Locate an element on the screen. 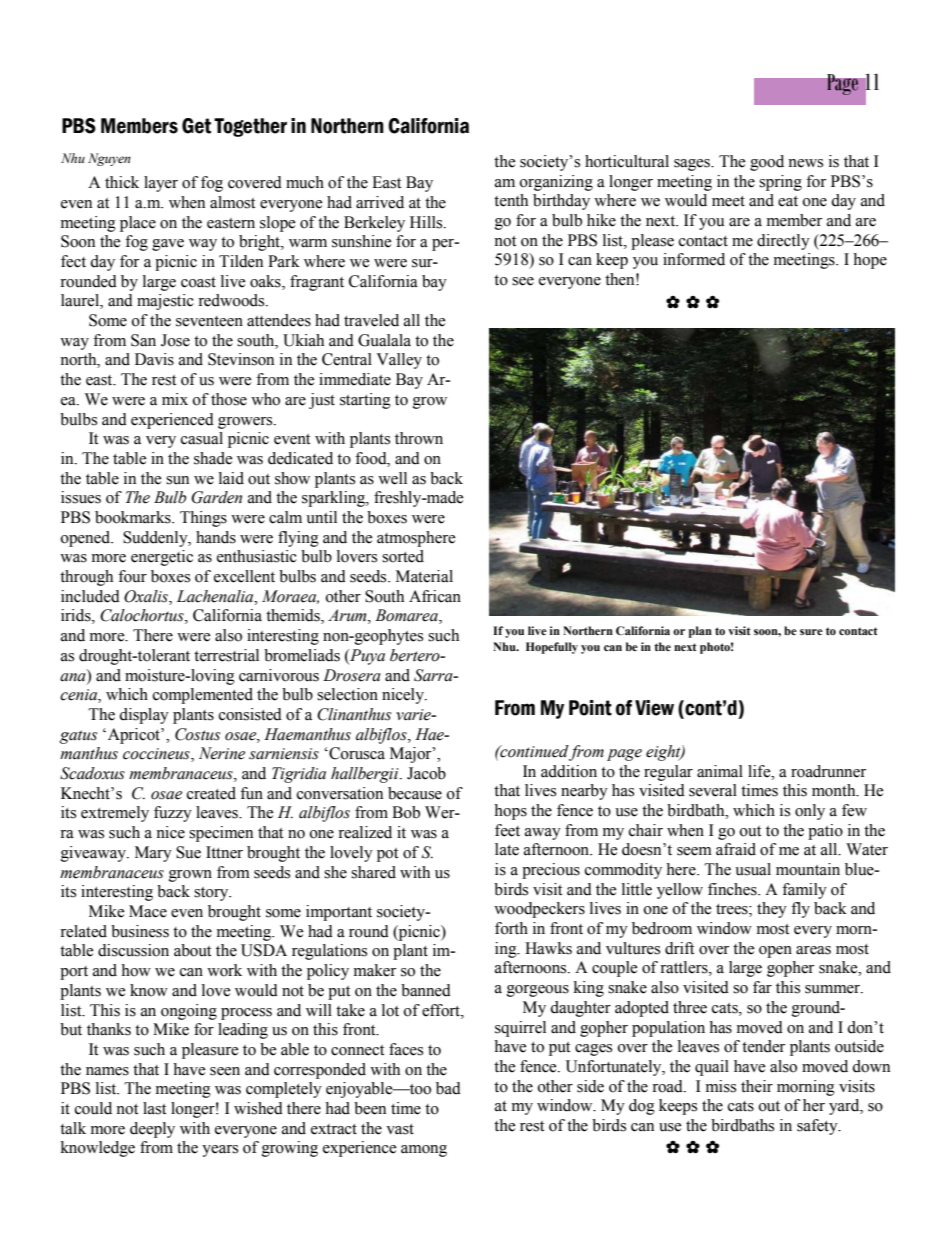  deeply is located at coordinates (152, 1130).
